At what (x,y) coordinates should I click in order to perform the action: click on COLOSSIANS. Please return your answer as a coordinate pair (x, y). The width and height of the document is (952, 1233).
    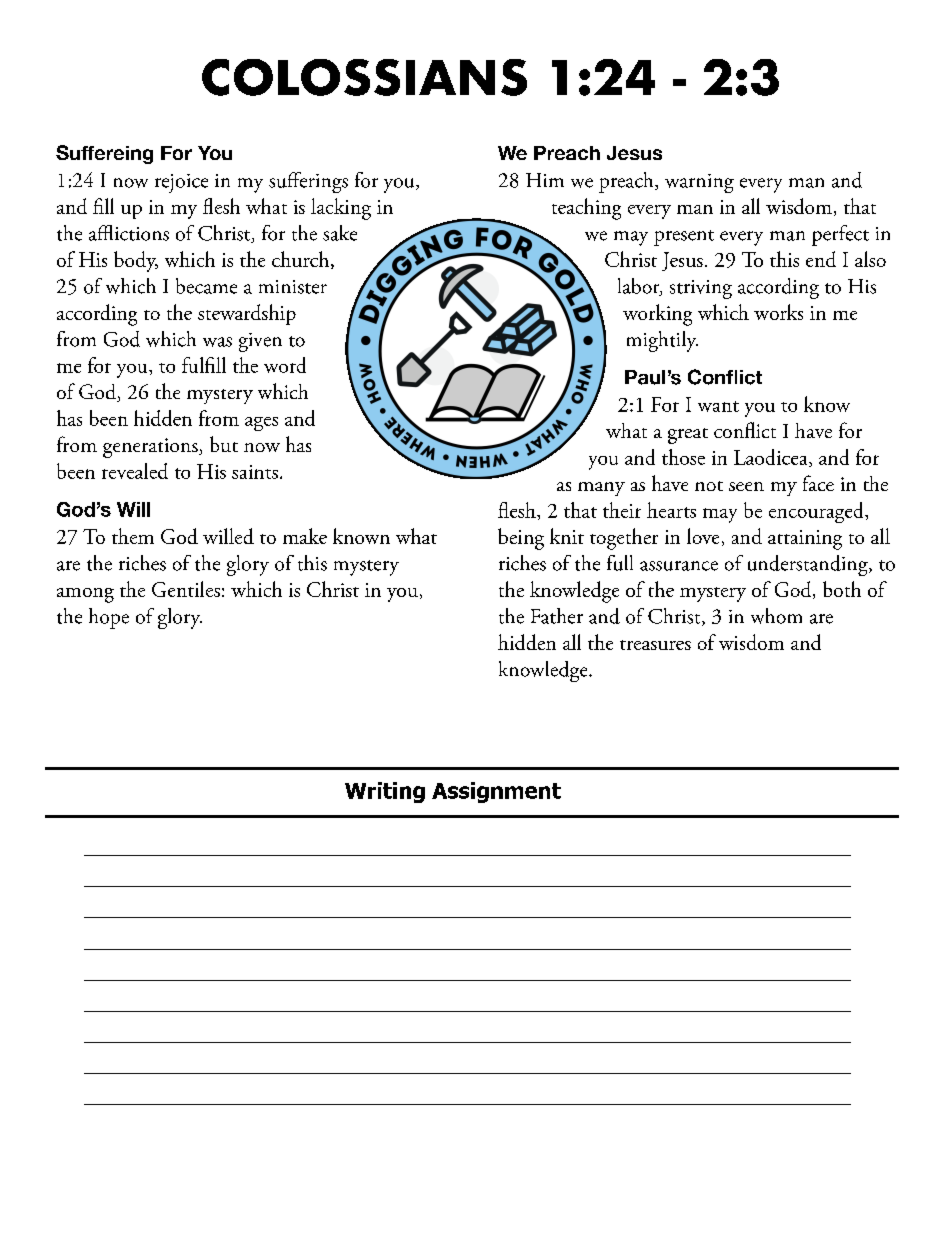
    Looking at the image, I should click on (364, 77).
